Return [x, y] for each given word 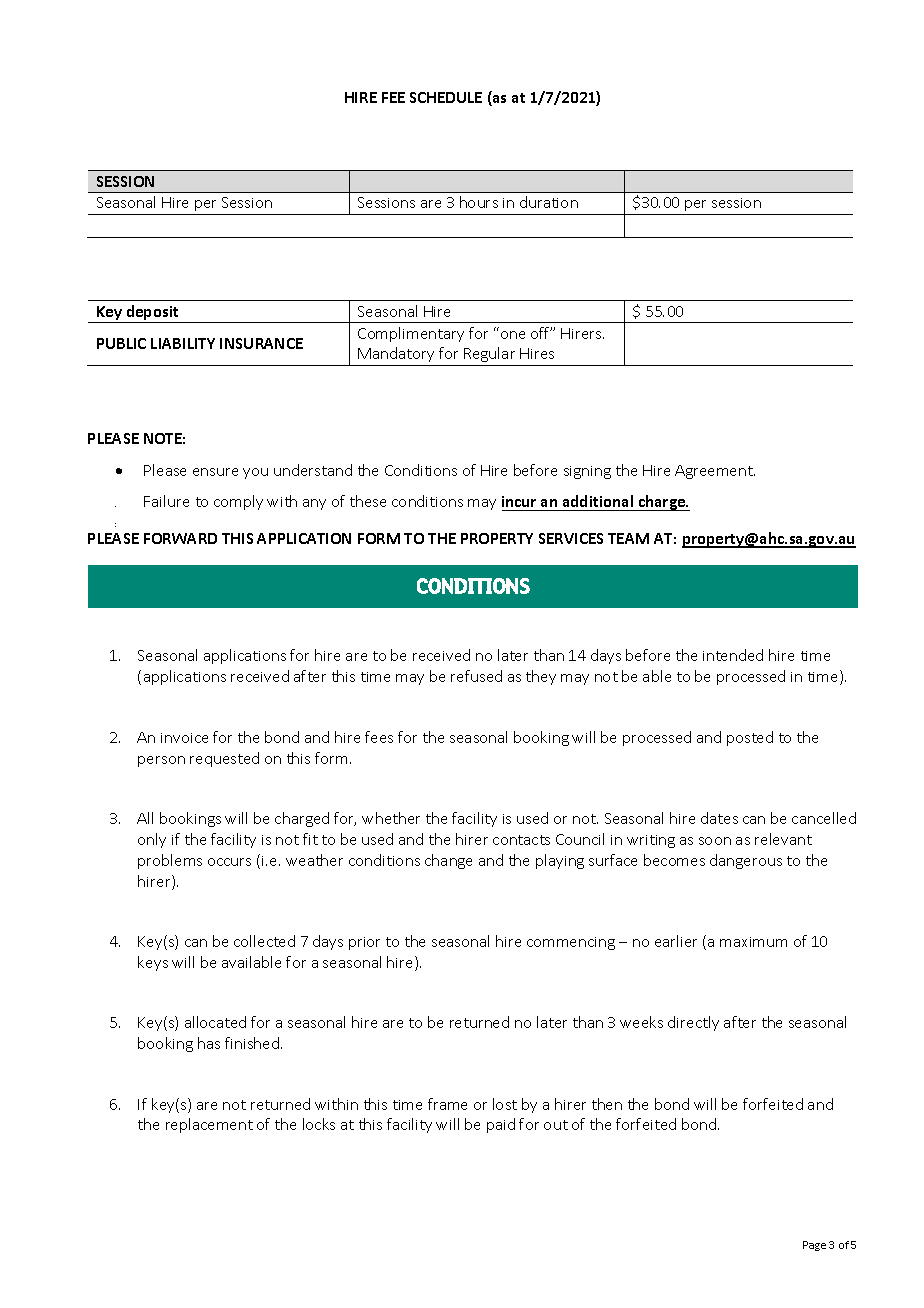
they [541, 677]
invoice [184, 738]
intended [733, 655]
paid [501, 1125]
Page [814, 1246]
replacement [209, 1125]
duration [549, 202]
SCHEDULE [446, 97]
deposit [152, 314]
